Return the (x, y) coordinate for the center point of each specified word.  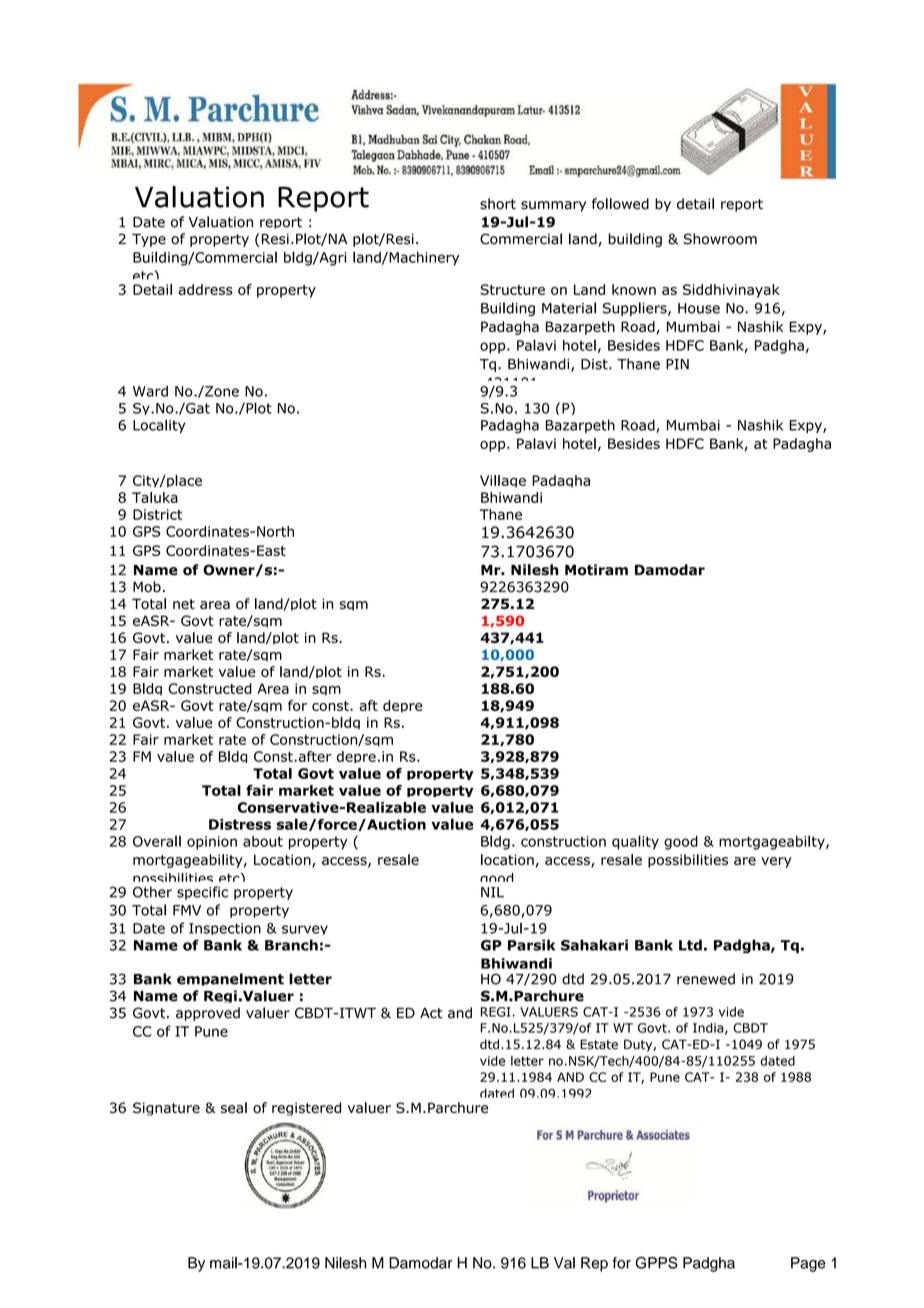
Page (808, 1264)
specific (202, 893)
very (776, 862)
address (205, 289)
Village (503, 481)
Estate (599, 1044)
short (498, 204)
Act (431, 1013)
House (699, 308)
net (184, 604)
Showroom (720, 239)
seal (234, 1108)
